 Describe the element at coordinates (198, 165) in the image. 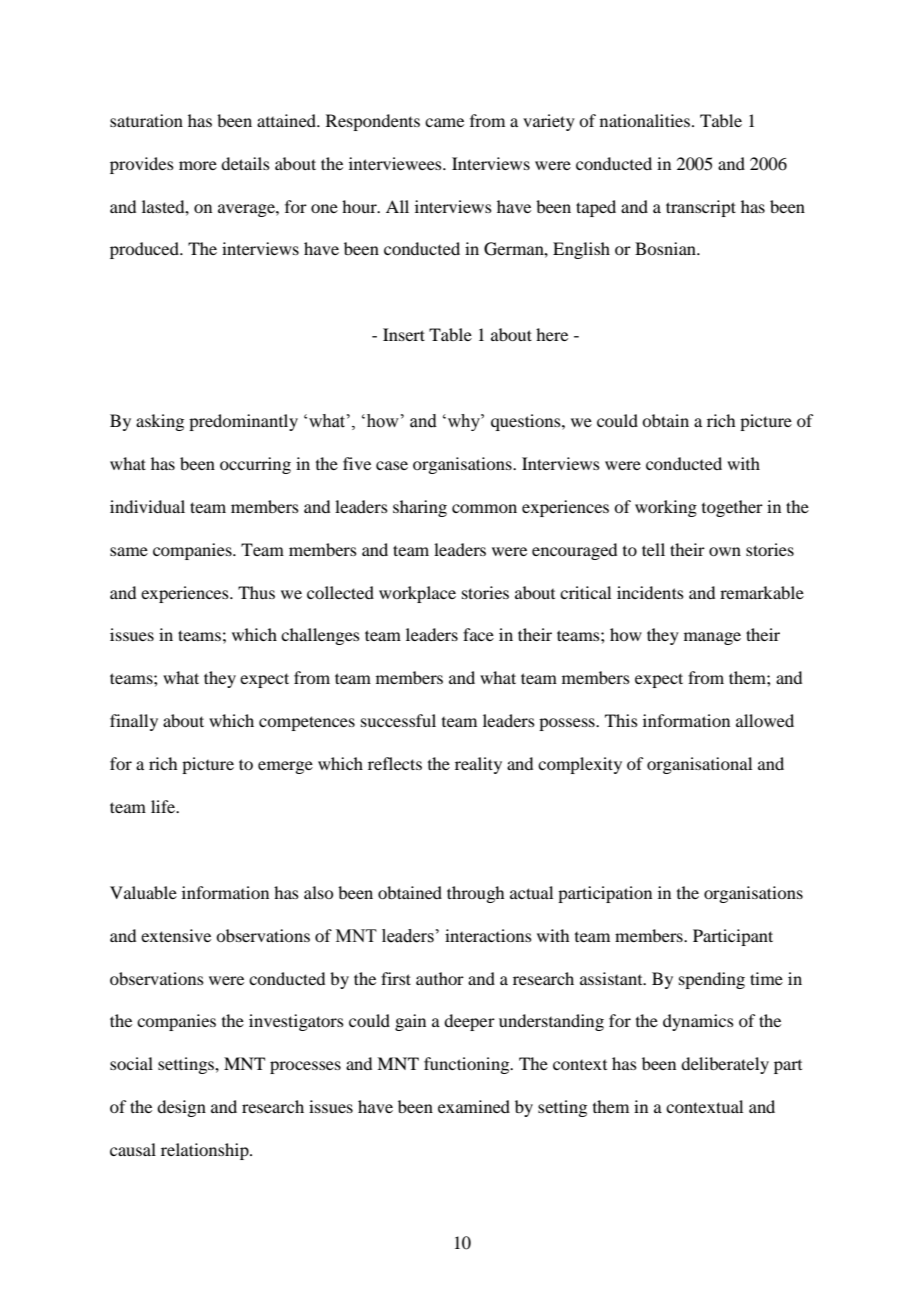

I see `more` at that location.
